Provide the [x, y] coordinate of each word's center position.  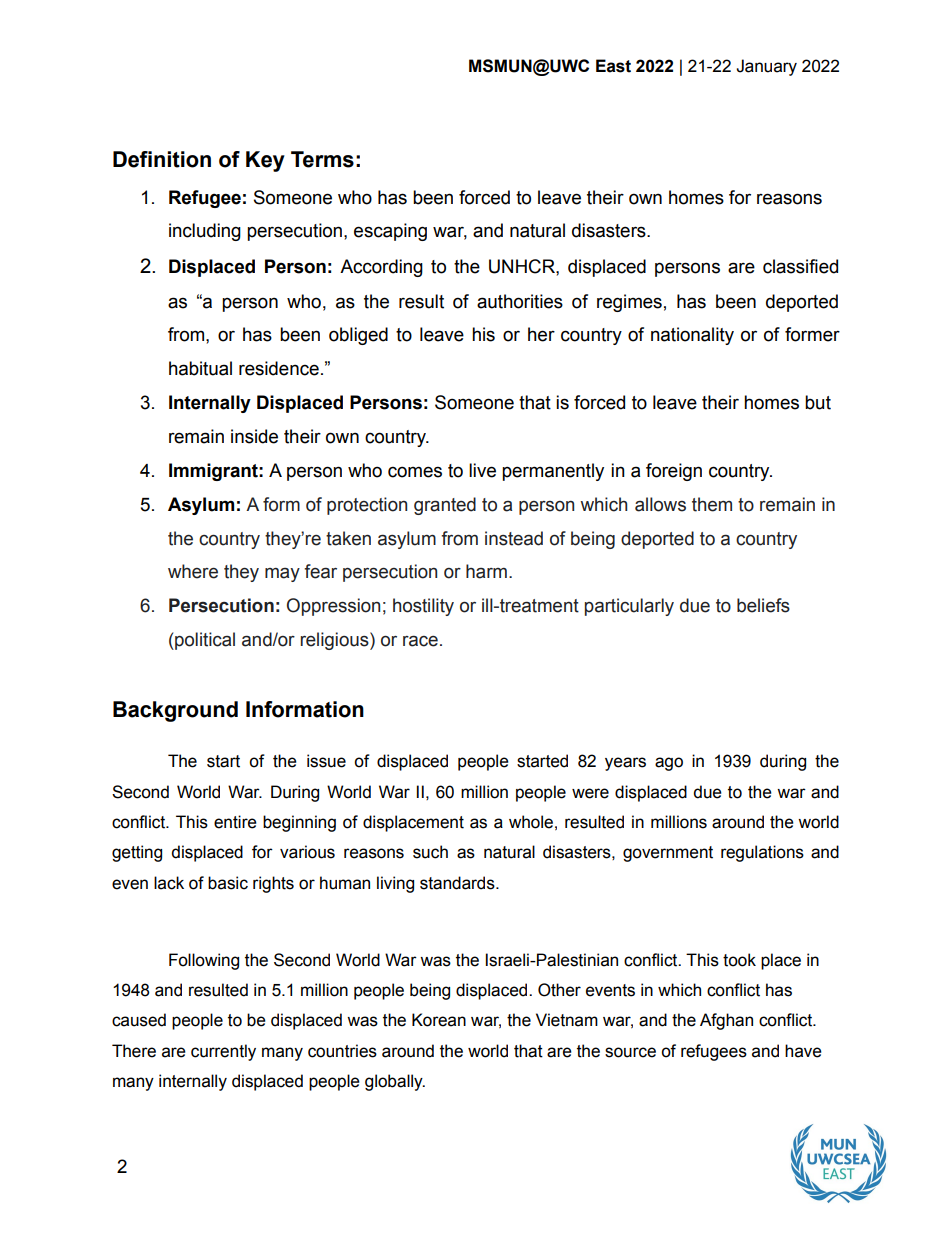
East [613, 66]
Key [265, 161]
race [420, 641]
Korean [439, 1020]
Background [175, 711]
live [482, 470]
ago [669, 764]
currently [223, 1052]
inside [254, 436]
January [766, 67]
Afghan [726, 1021]
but [818, 402]
